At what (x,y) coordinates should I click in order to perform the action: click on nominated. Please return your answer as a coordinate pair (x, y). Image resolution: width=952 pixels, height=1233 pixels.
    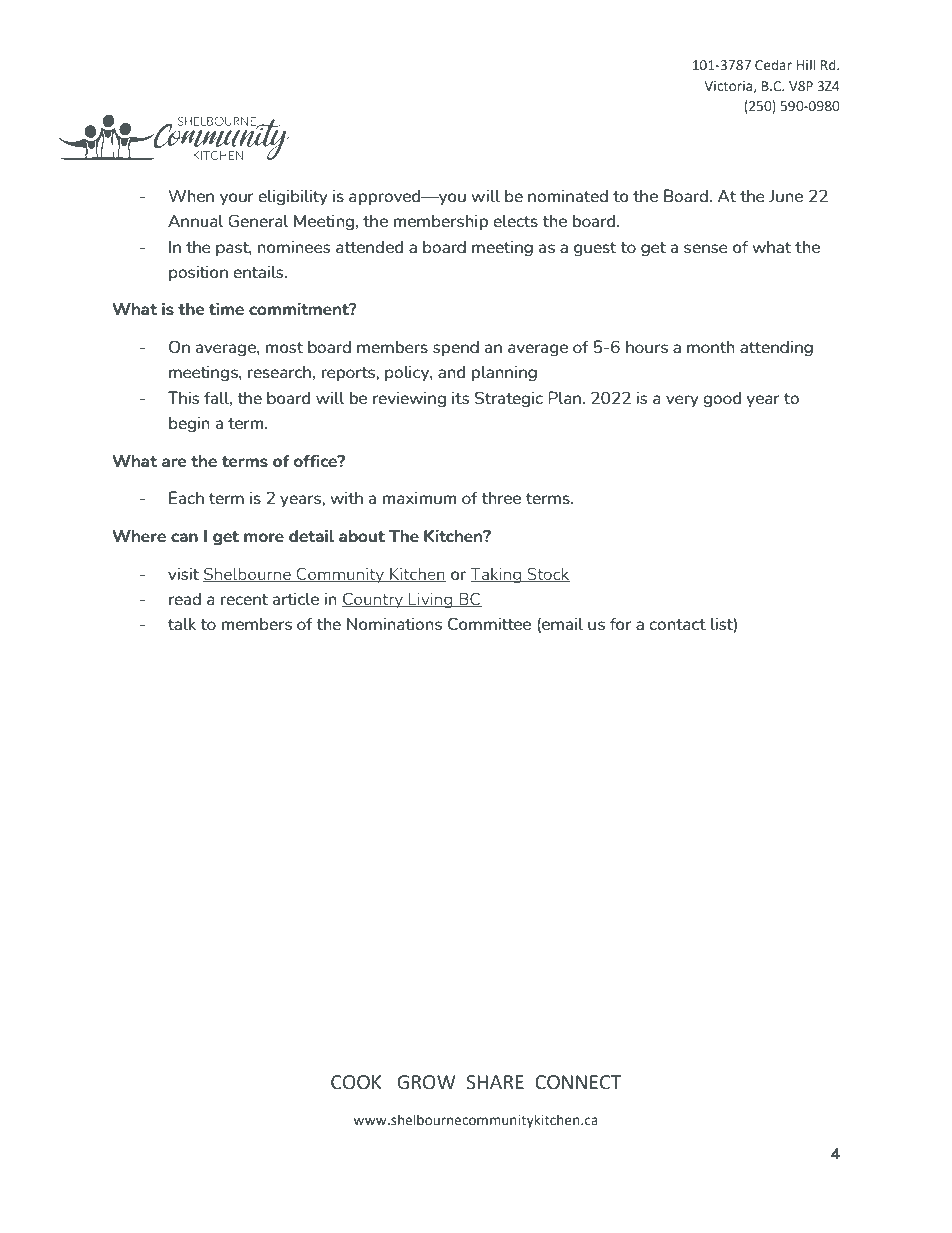
    Looking at the image, I should click on (568, 195).
